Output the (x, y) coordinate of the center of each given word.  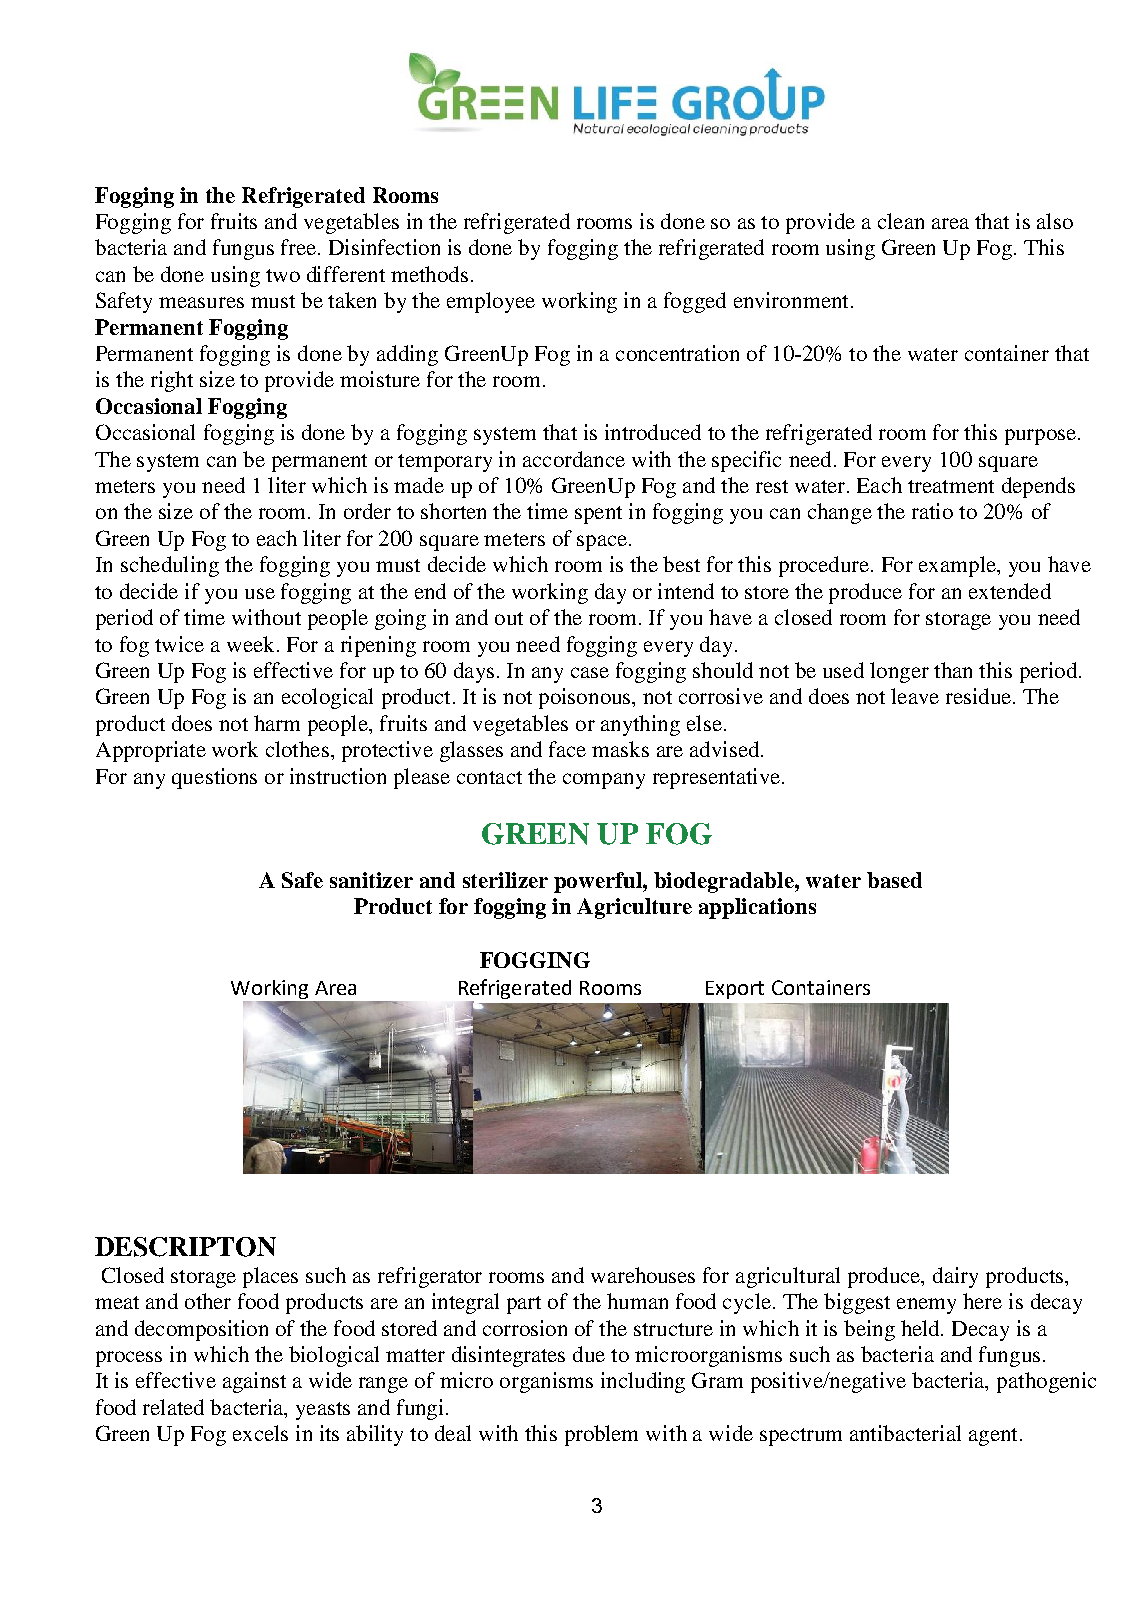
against (254, 1382)
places (270, 1277)
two (283, 275)
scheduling (170, 566)
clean (901, 221)
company (604, 781)
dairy (955, 1277)
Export (735, 990)
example (958, 566)
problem (601, 1435)
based (894, 880)
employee (491, 302)
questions (214, 778)
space (602, 543)
